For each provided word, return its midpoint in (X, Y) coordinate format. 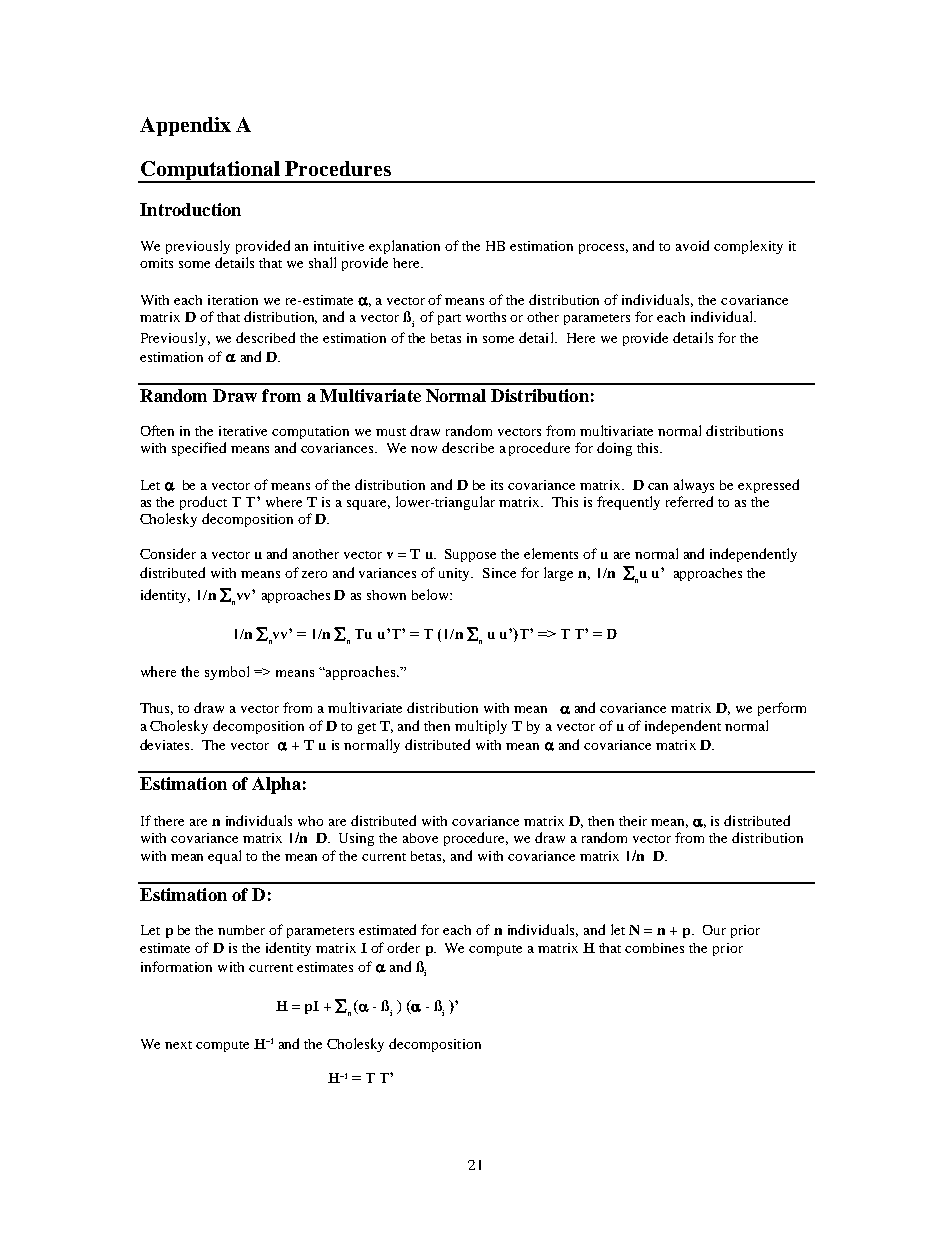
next (178, 1045)
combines (654, 948)
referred (689, 501)
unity (456, 574)
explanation (404, 247)
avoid (692, 245)
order (403, 947)
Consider (168, 553)
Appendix (185, 126)
